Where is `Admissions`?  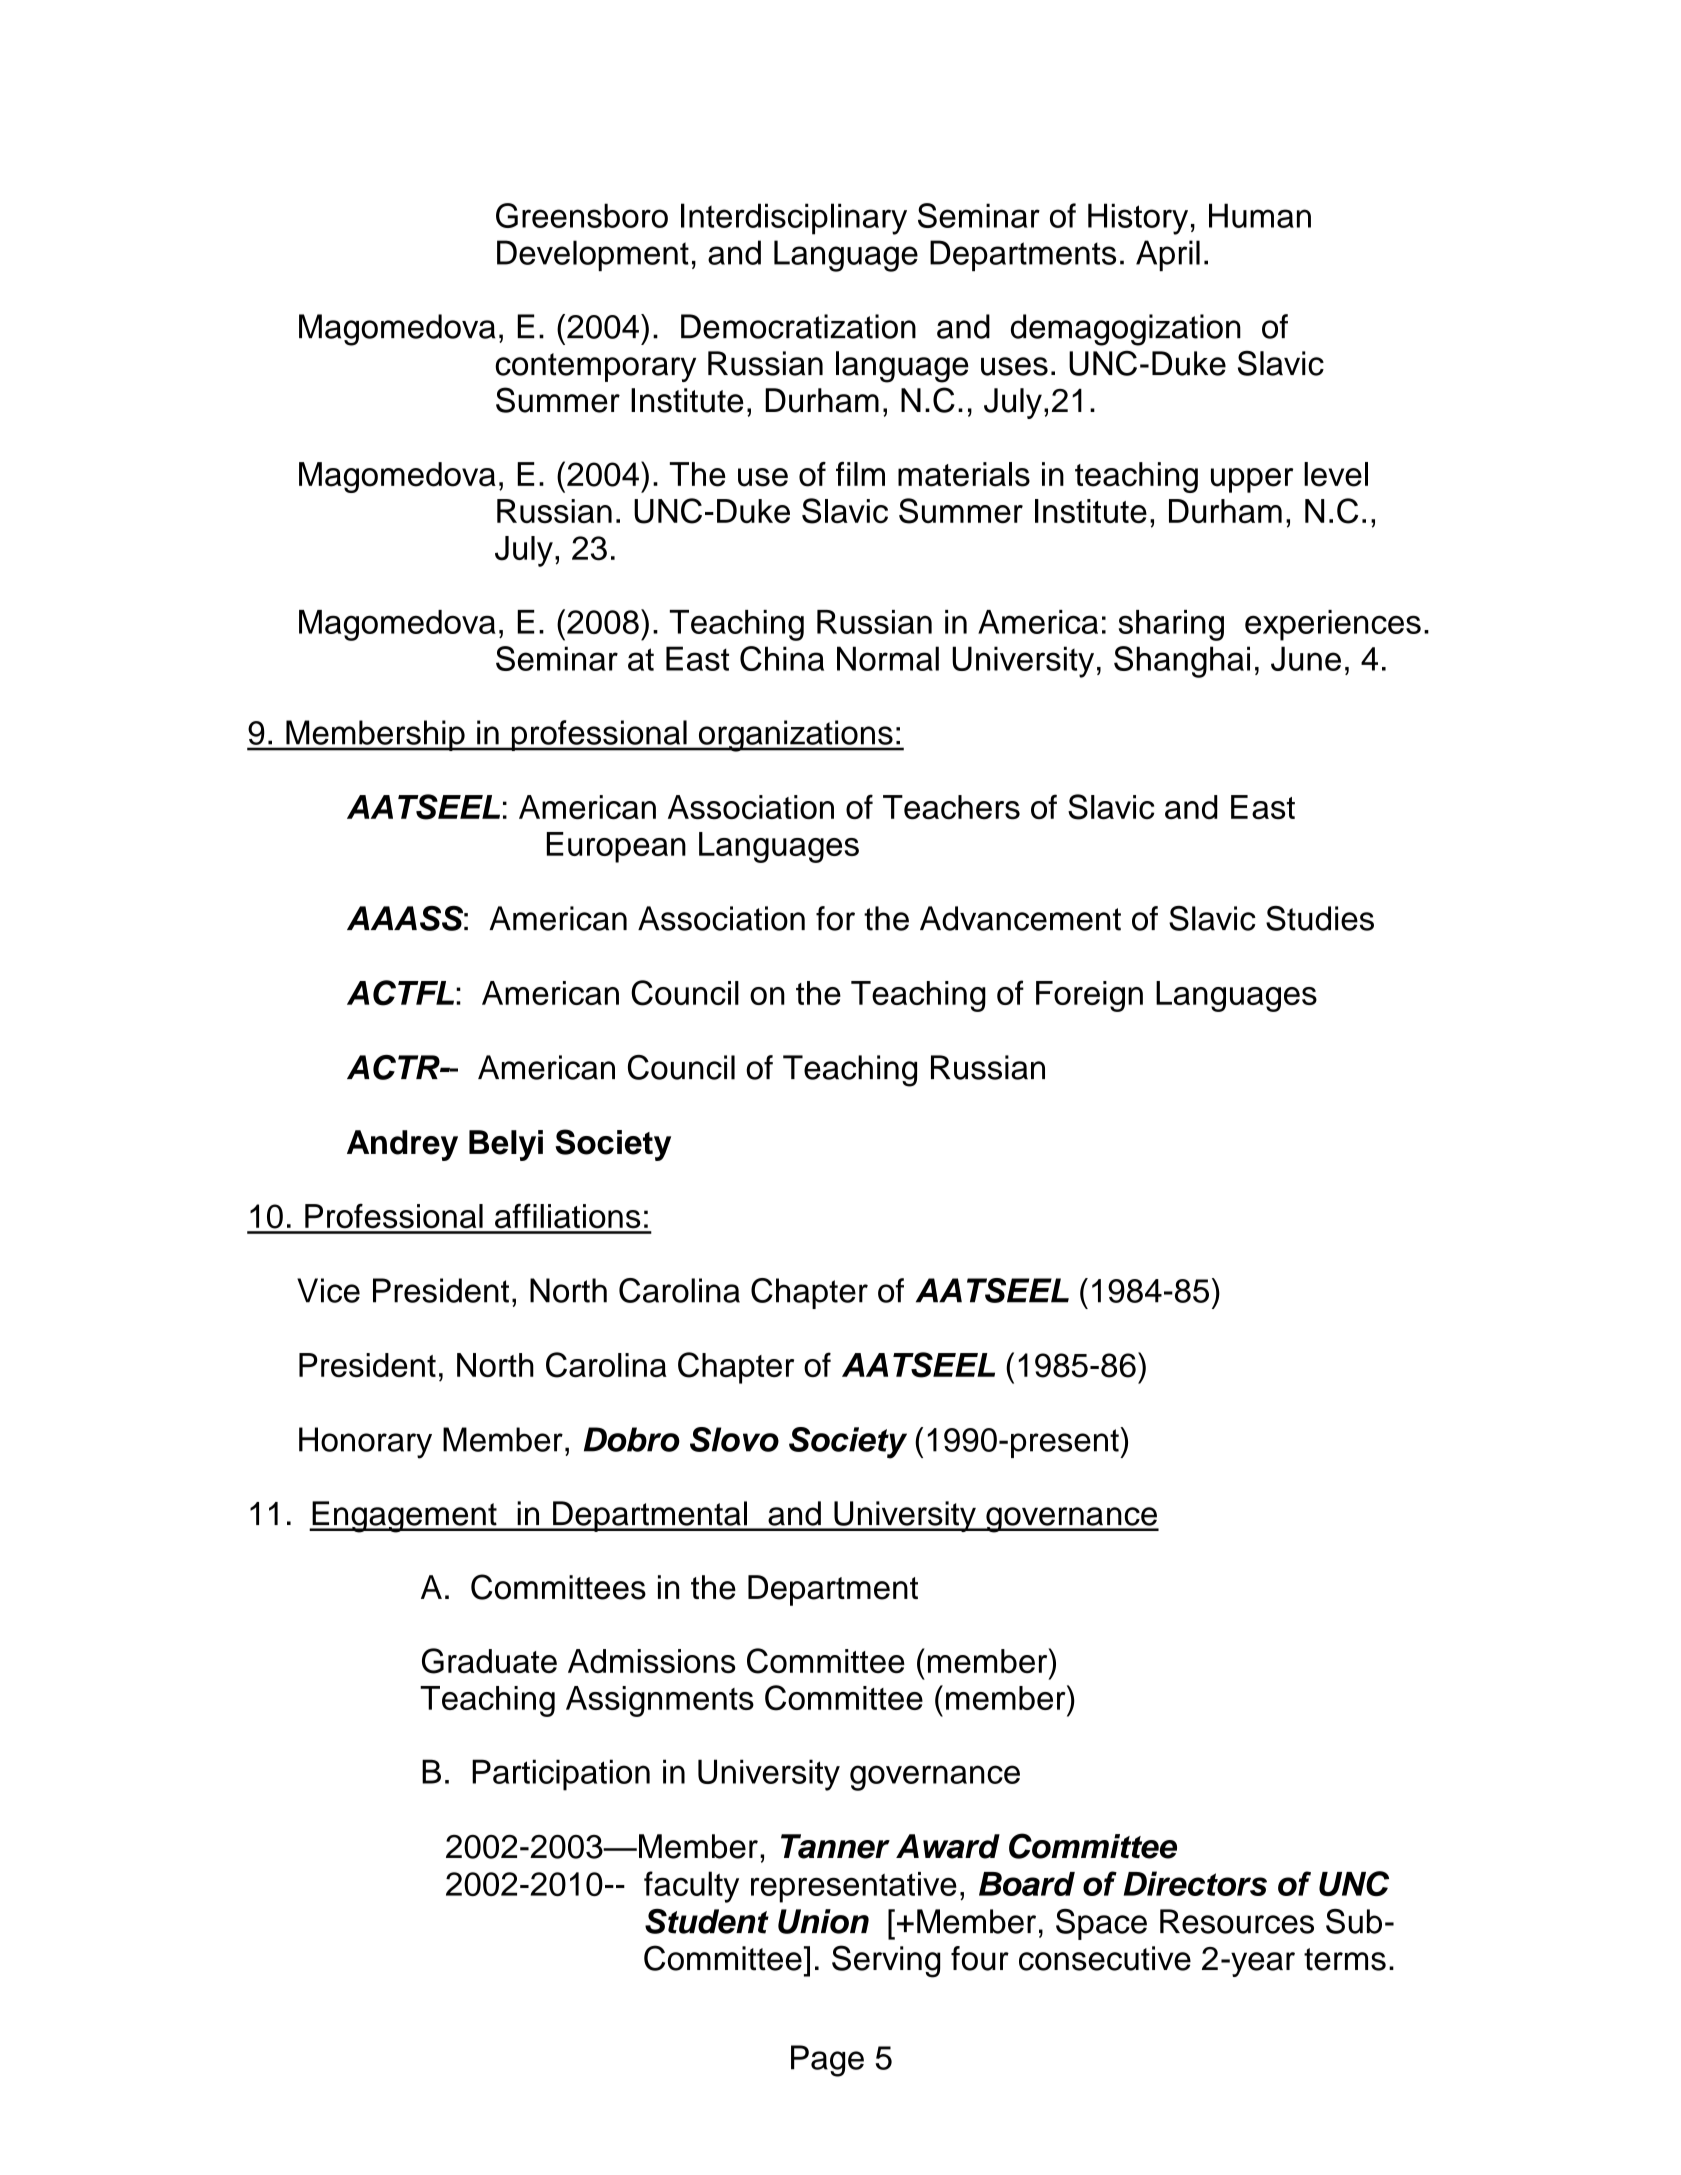 Admissions is located at coordinates (651, 1661).
